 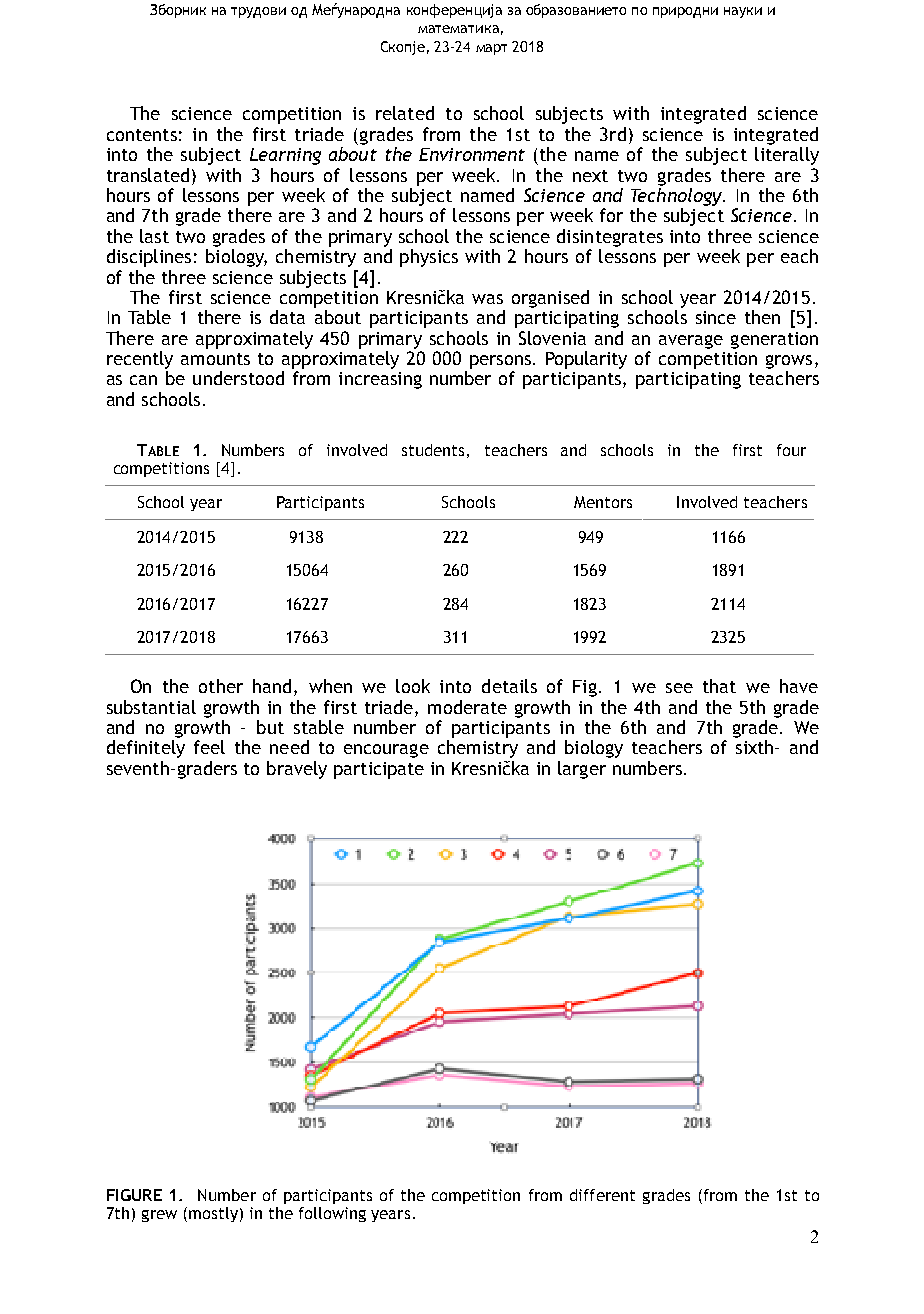 What do you see at coordinates (602, 1195) in the screenshot?
I see `different` at bounding box center [602, 1195].
